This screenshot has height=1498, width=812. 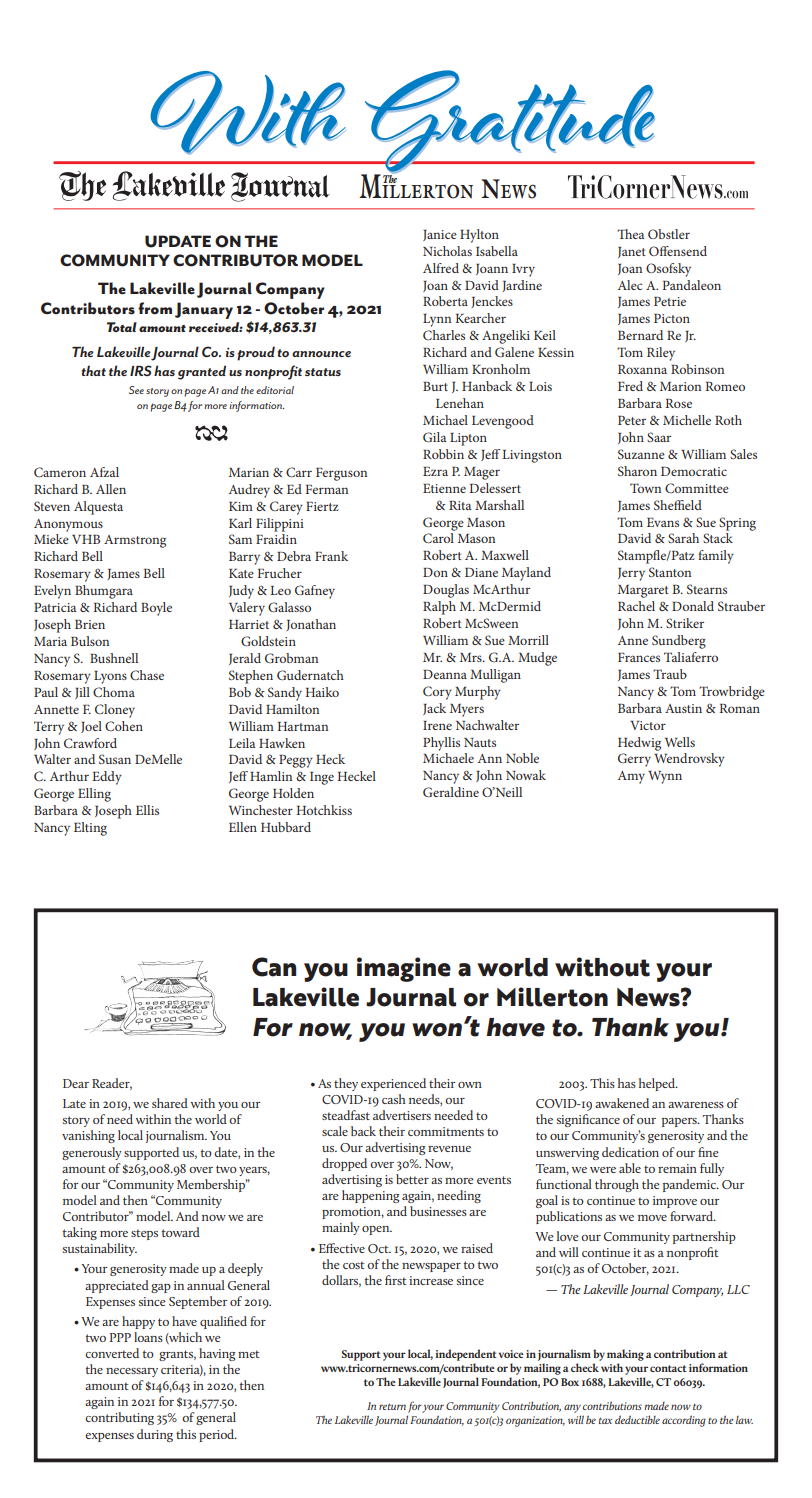 What do you see at coordinates (147, 810) in the screenshot?
I see `Ellis` at bounding box center [147, 810].
